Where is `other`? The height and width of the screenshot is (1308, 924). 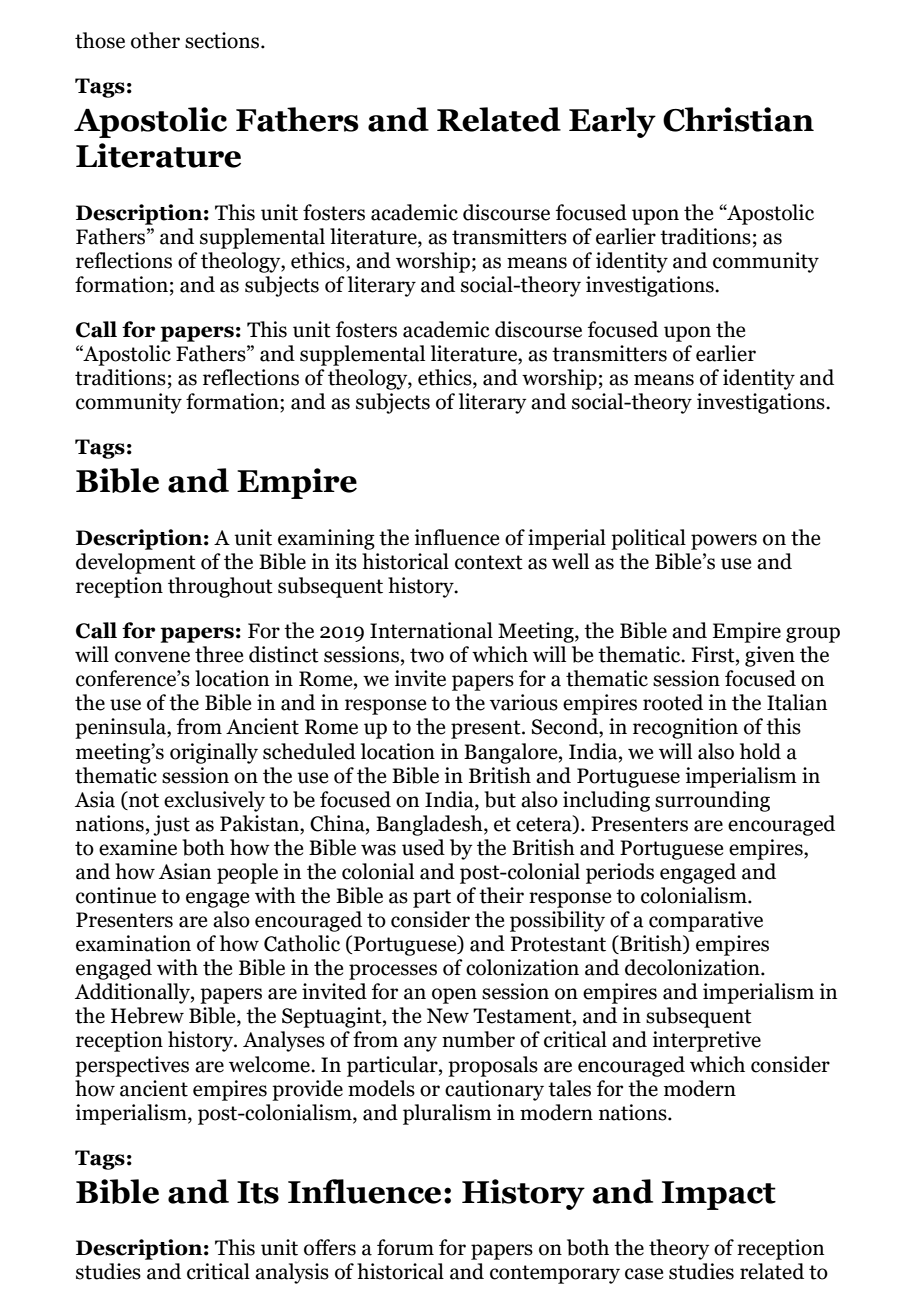
other is located at coordinates (155, 40).
